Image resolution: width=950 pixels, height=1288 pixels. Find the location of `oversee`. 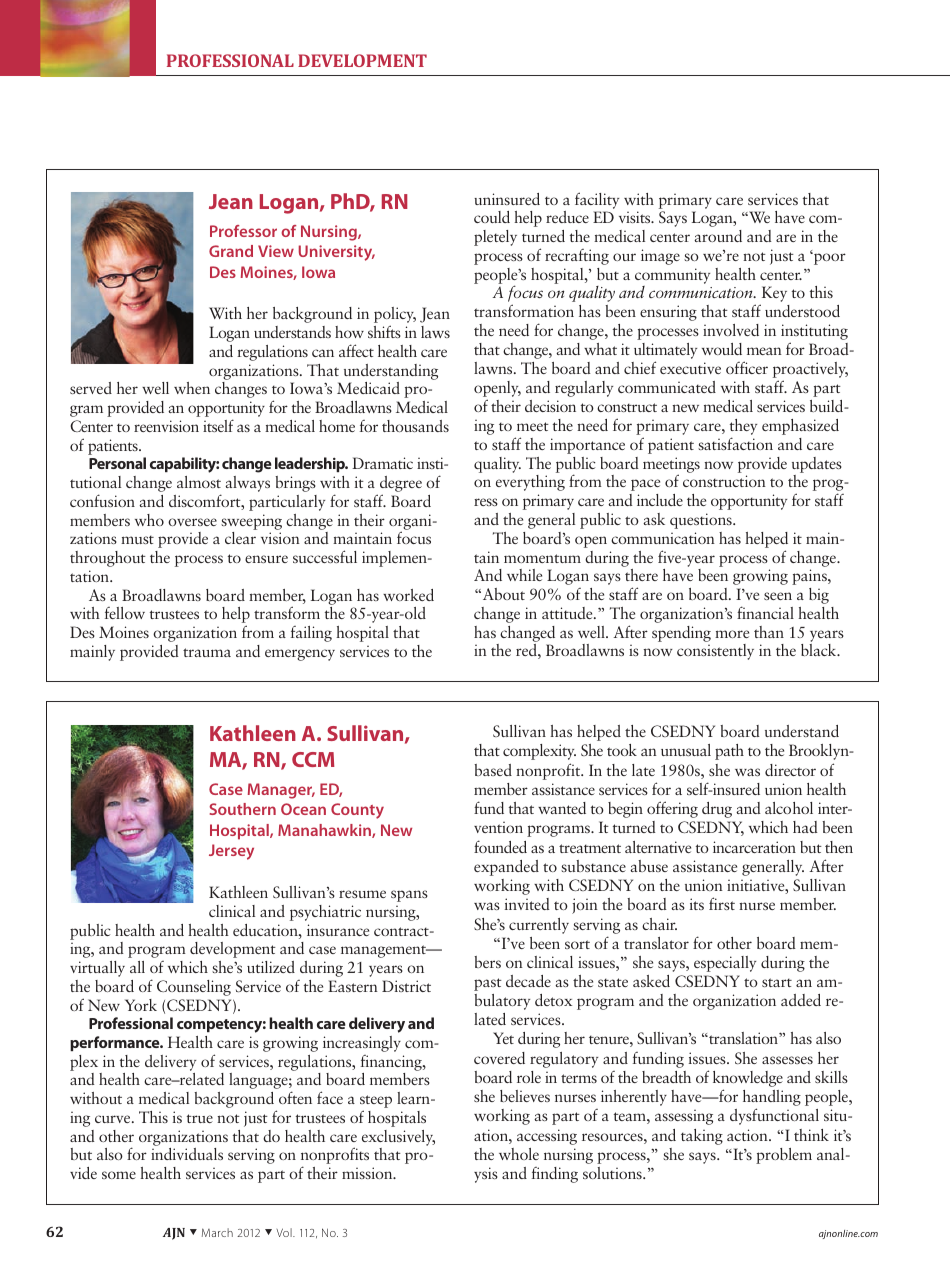

oversee is located at coordinates (192, 522).
